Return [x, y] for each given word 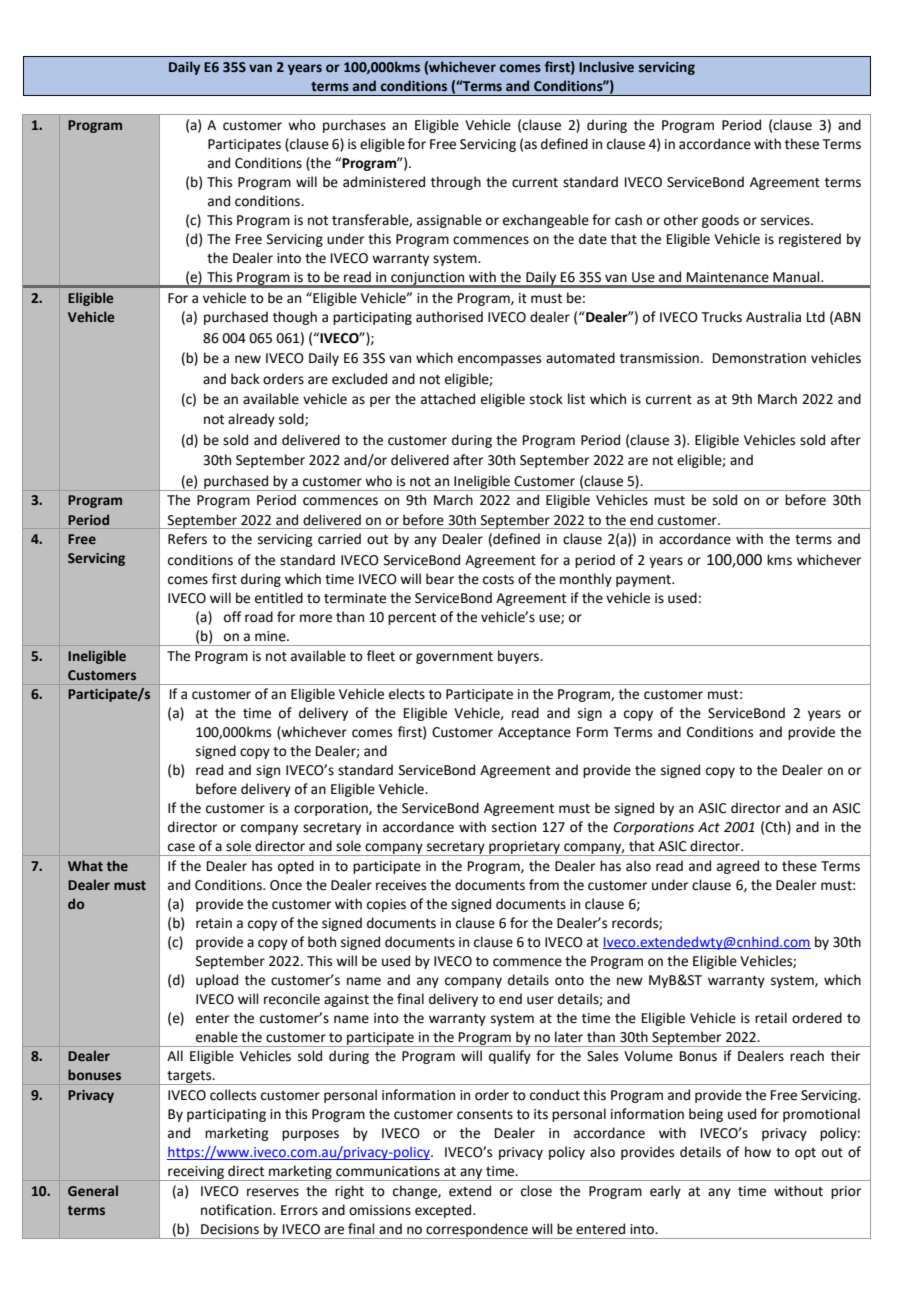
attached [448, 399]
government [454, 658]
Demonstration [759, 358]
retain [214, 923]
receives [401, 885]
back [245, 379]
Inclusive [606, 67]
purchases [354, 126]
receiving [196, 1173]
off [232, 617]
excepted [444, 1211]
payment [644, 581]
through [456, 183]
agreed [738, 867]
